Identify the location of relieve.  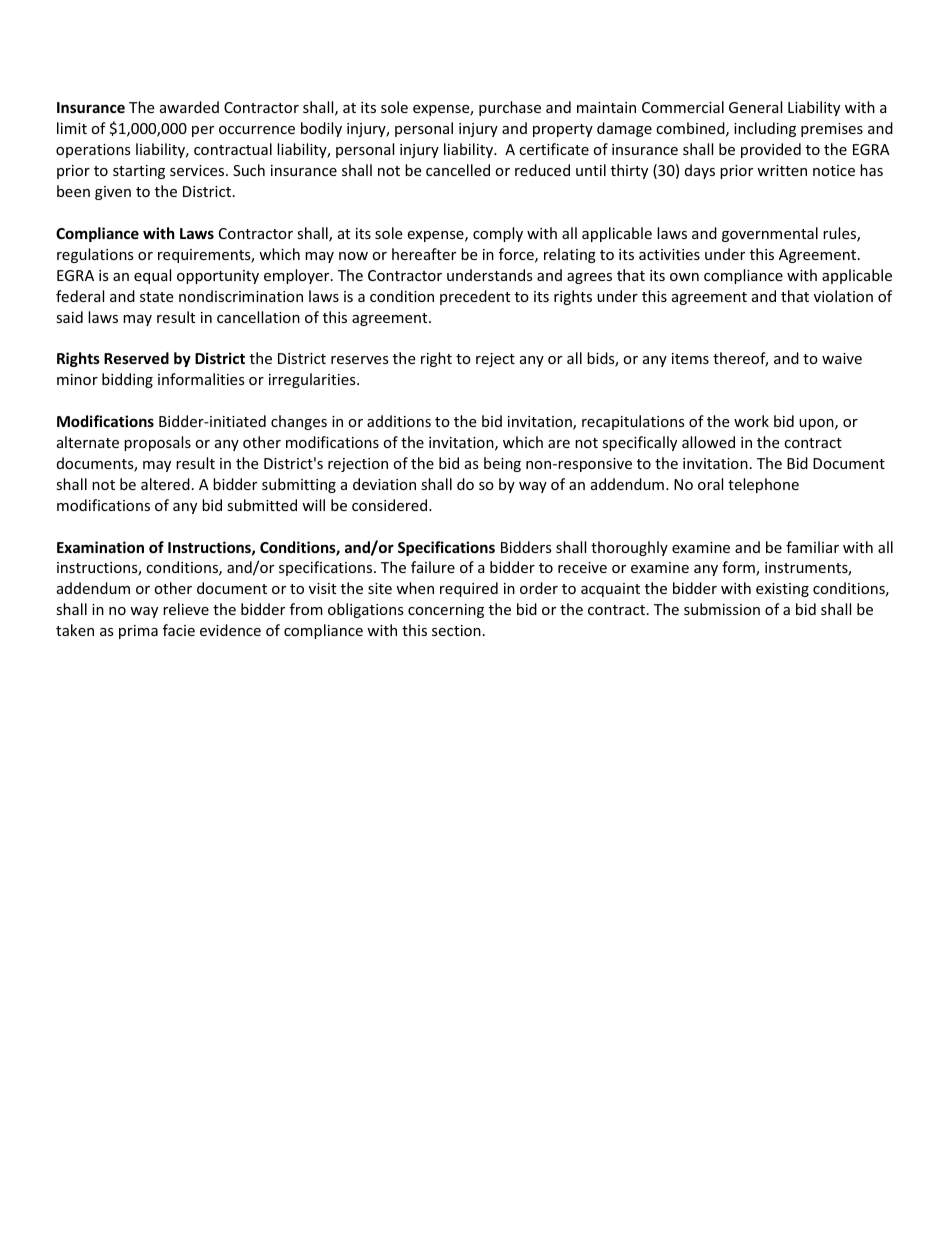
(186, 609).
